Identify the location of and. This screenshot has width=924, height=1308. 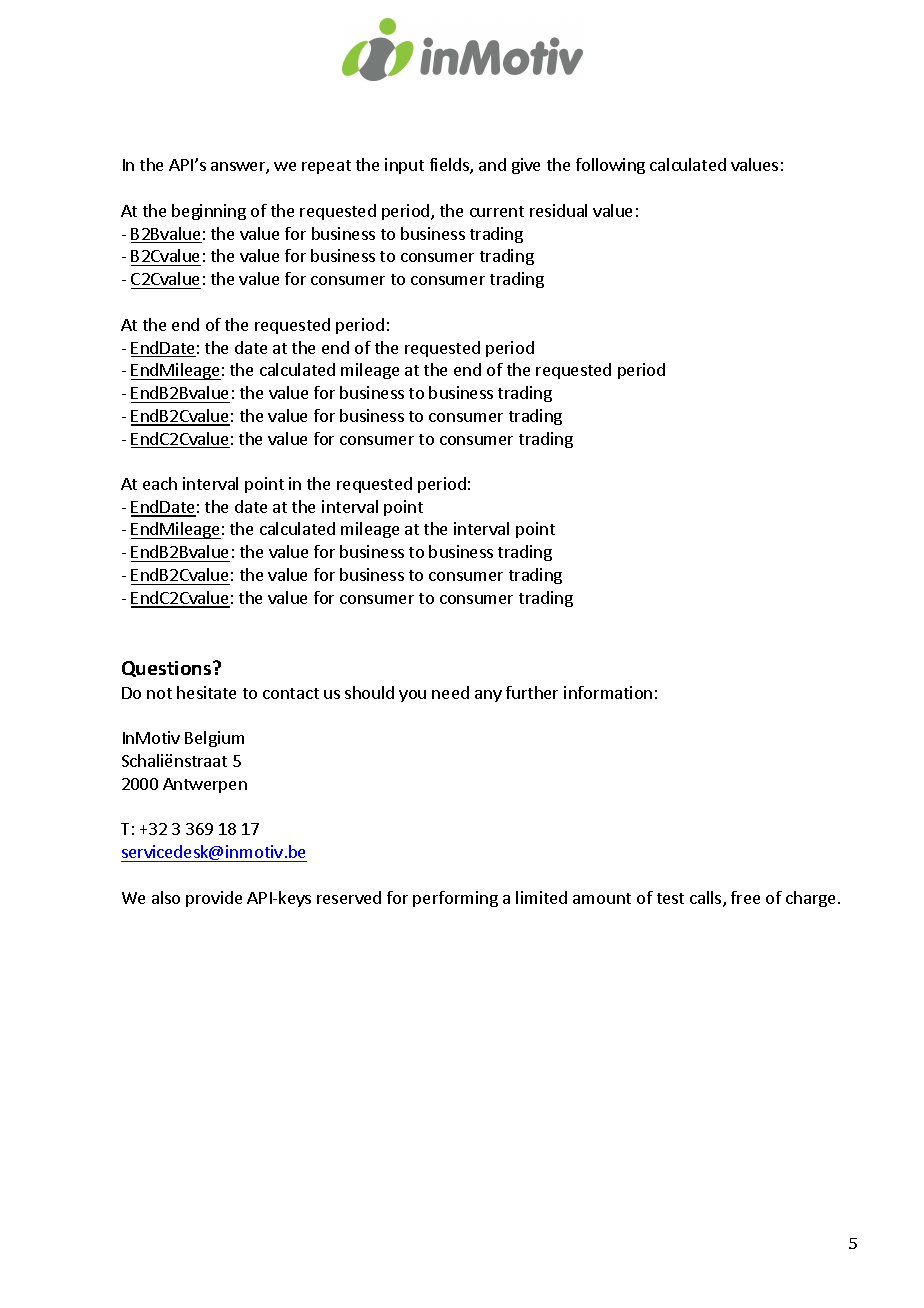
(492, 164).
